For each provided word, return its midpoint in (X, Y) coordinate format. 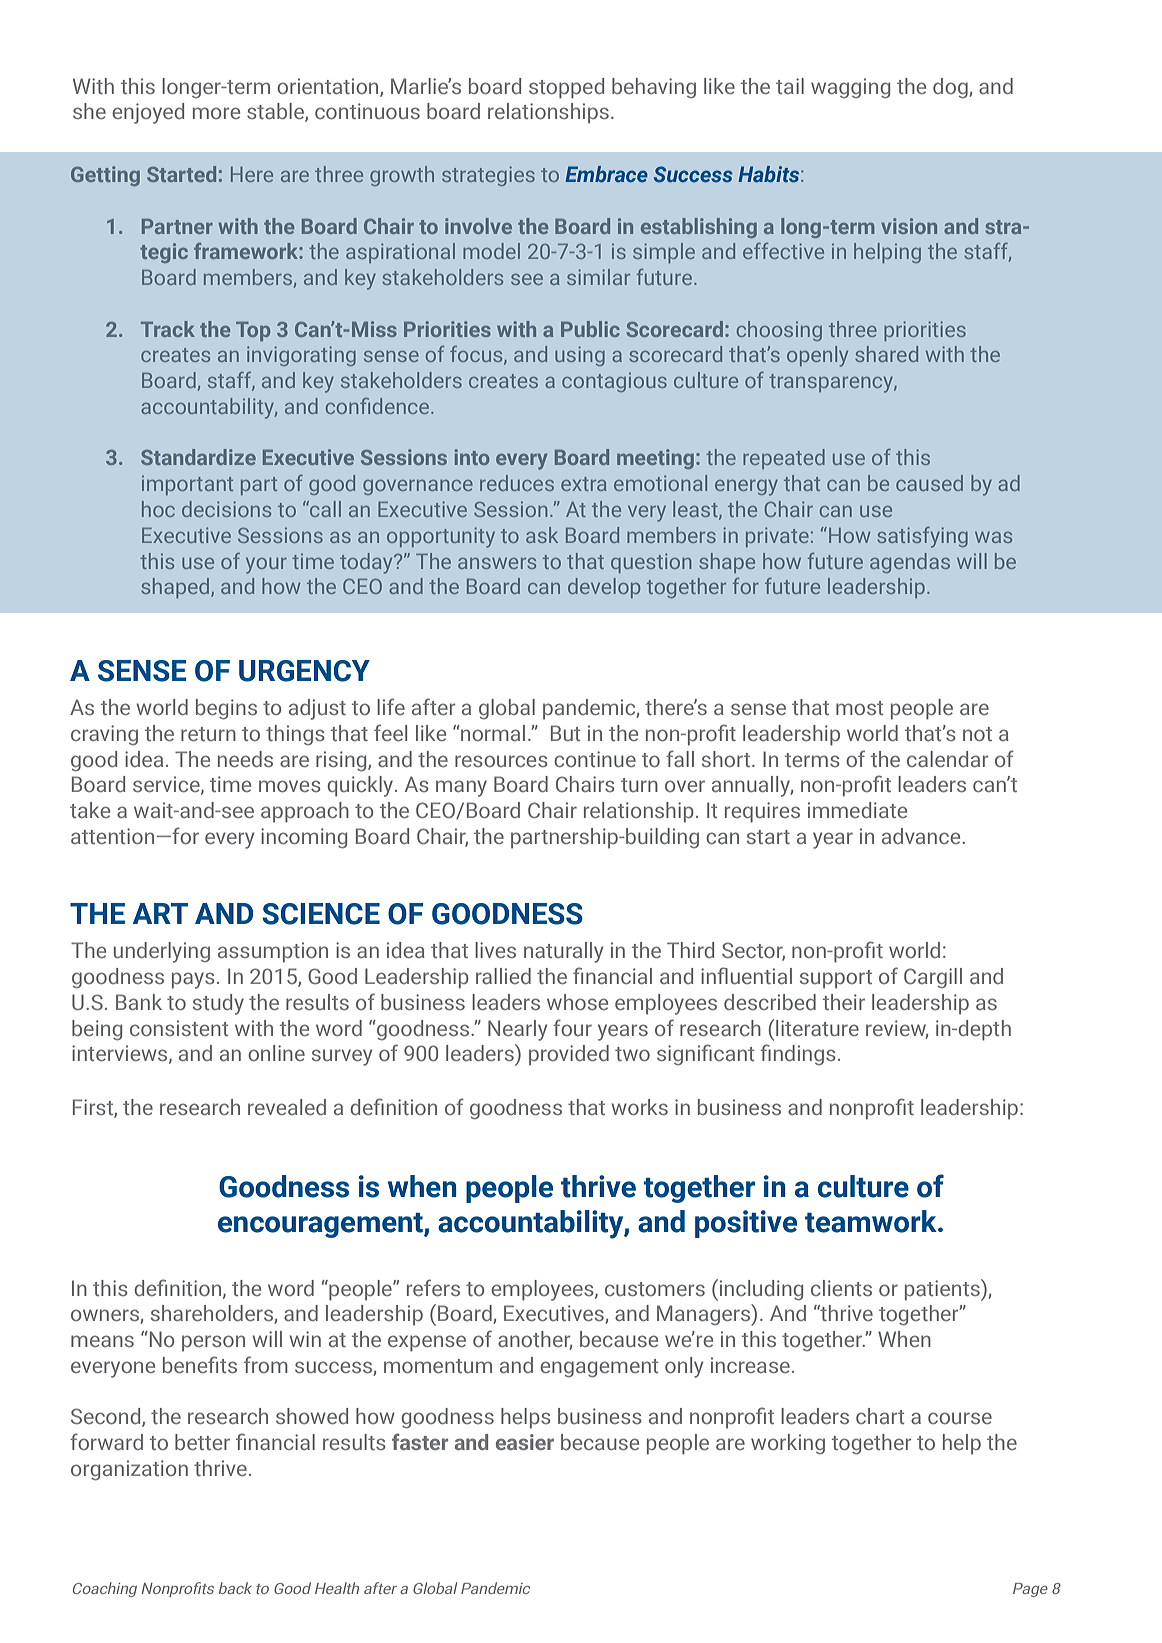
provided (569, 1055)
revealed (287, 1107)
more (216, 113)
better (202, 1442)
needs (245, 759)
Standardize (198, 457)
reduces (517, 483)
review (897, 1029)
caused (929, 483)
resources (501, 761)
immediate (857, 810)
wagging (850, 88)
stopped (566, 88)
